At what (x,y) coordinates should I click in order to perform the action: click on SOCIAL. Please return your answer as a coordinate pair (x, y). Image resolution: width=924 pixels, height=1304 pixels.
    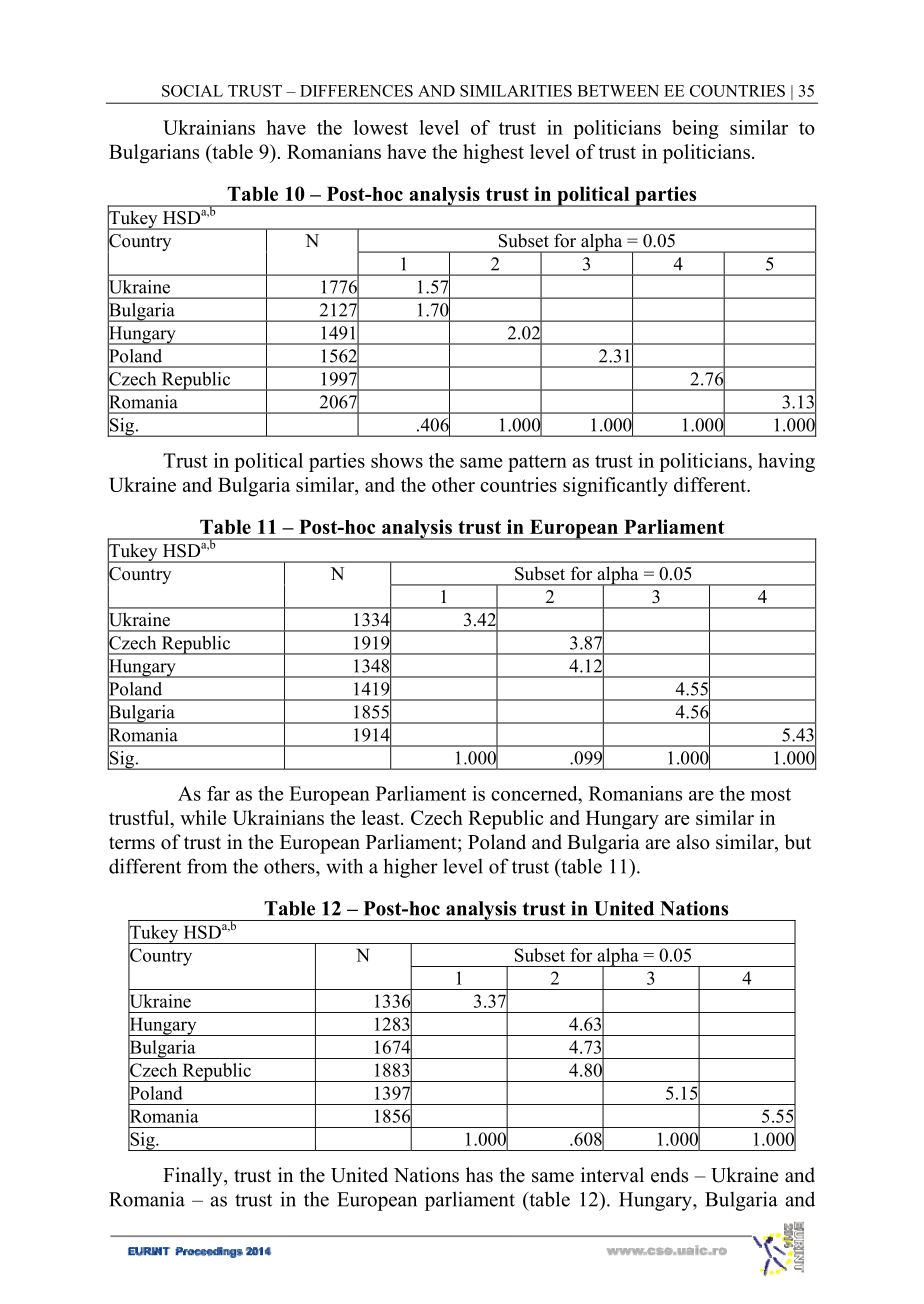
    Looking at the image, I should click on (192, 91).
